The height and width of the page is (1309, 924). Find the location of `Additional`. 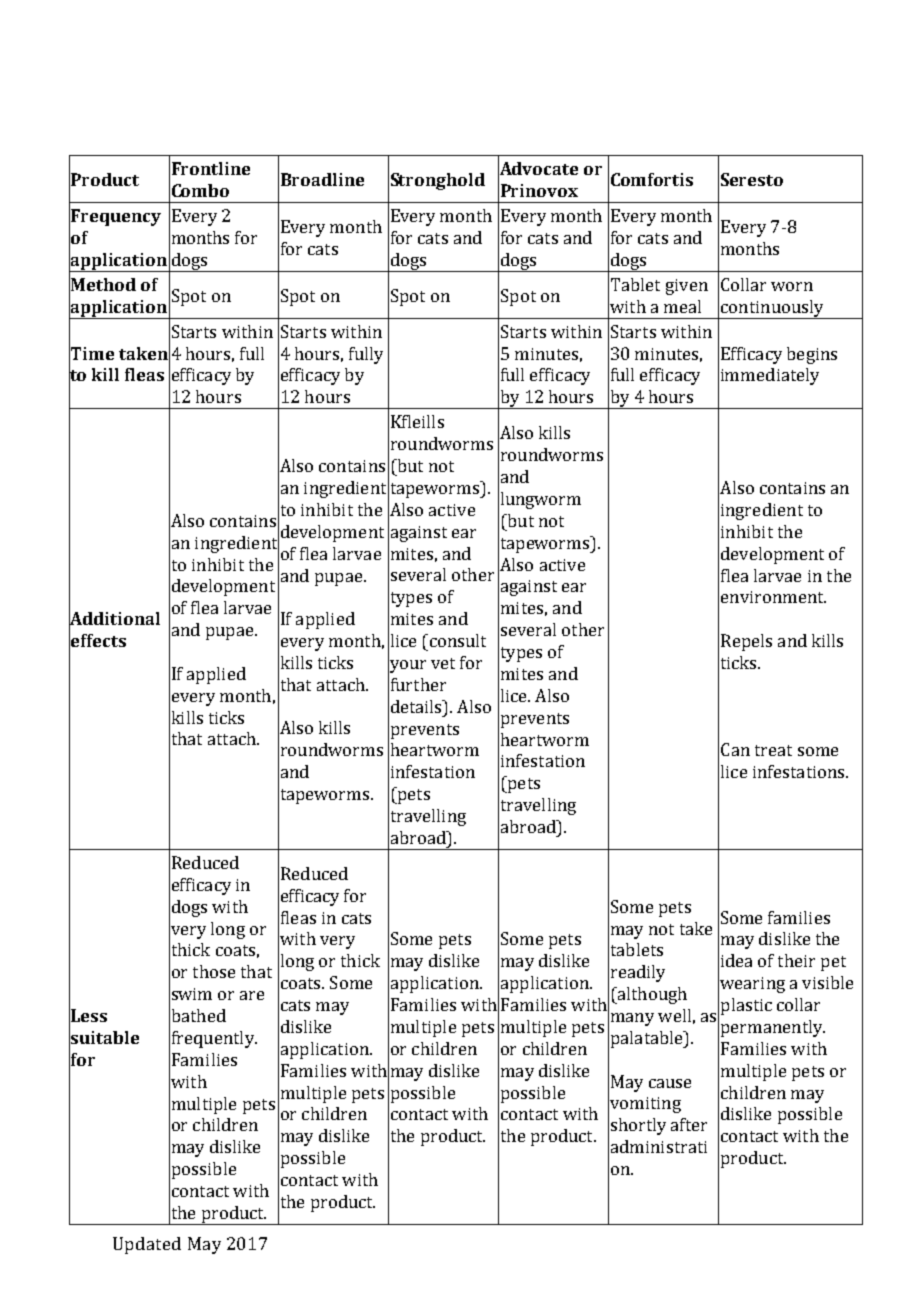

Additional is located at coordinates (114, 619).
